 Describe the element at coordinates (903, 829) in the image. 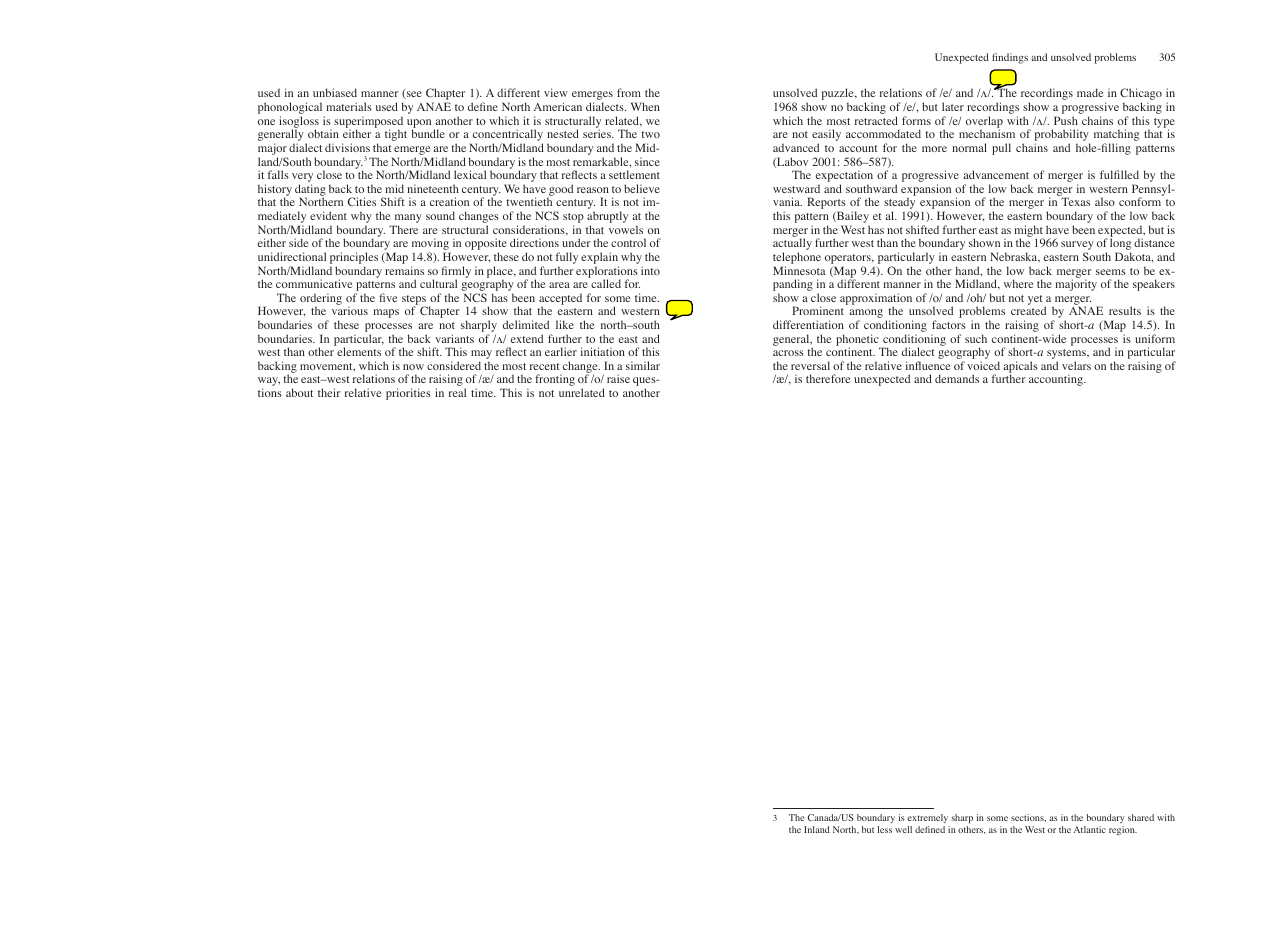

I see `well` at that location.
